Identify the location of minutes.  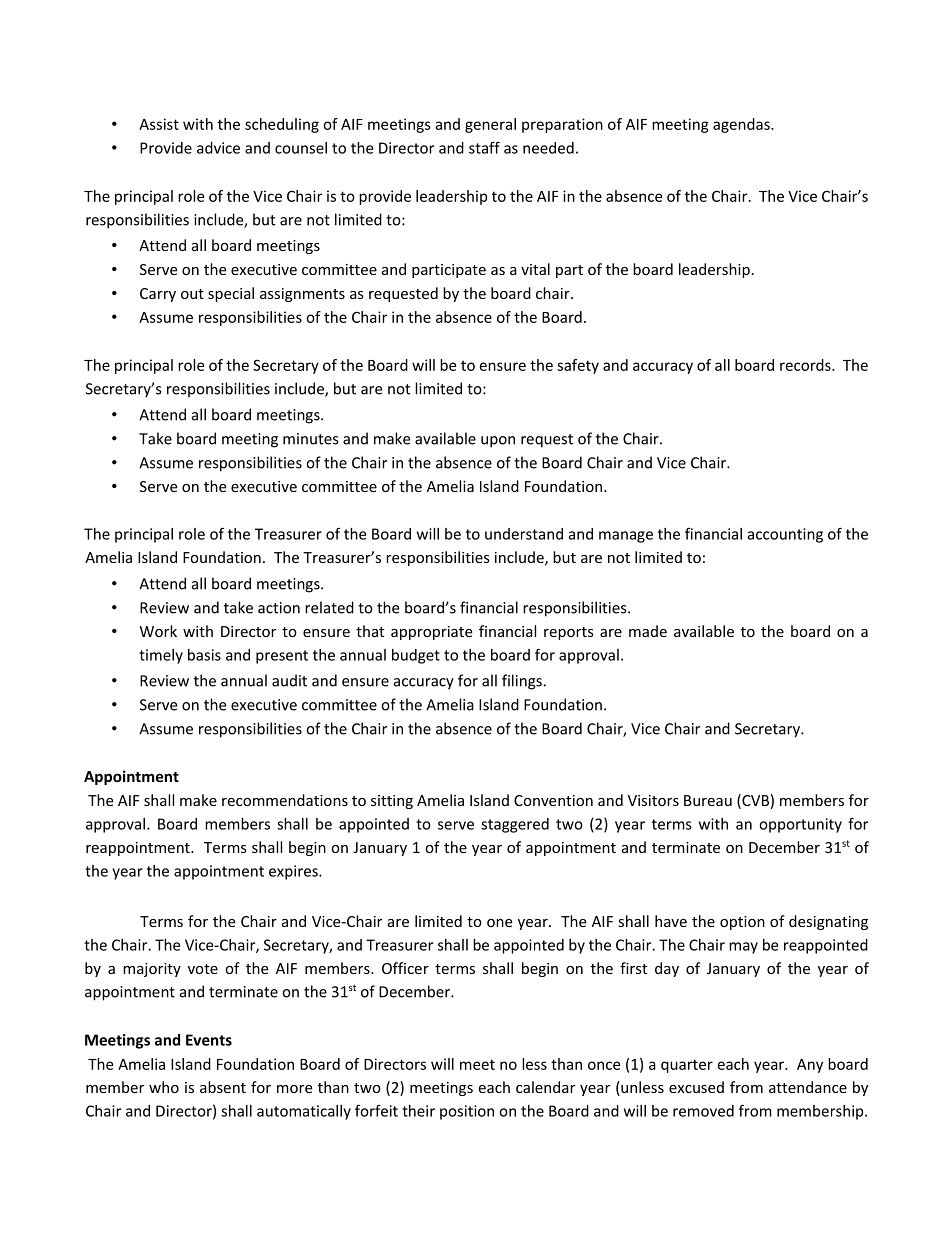
(310, 439).
